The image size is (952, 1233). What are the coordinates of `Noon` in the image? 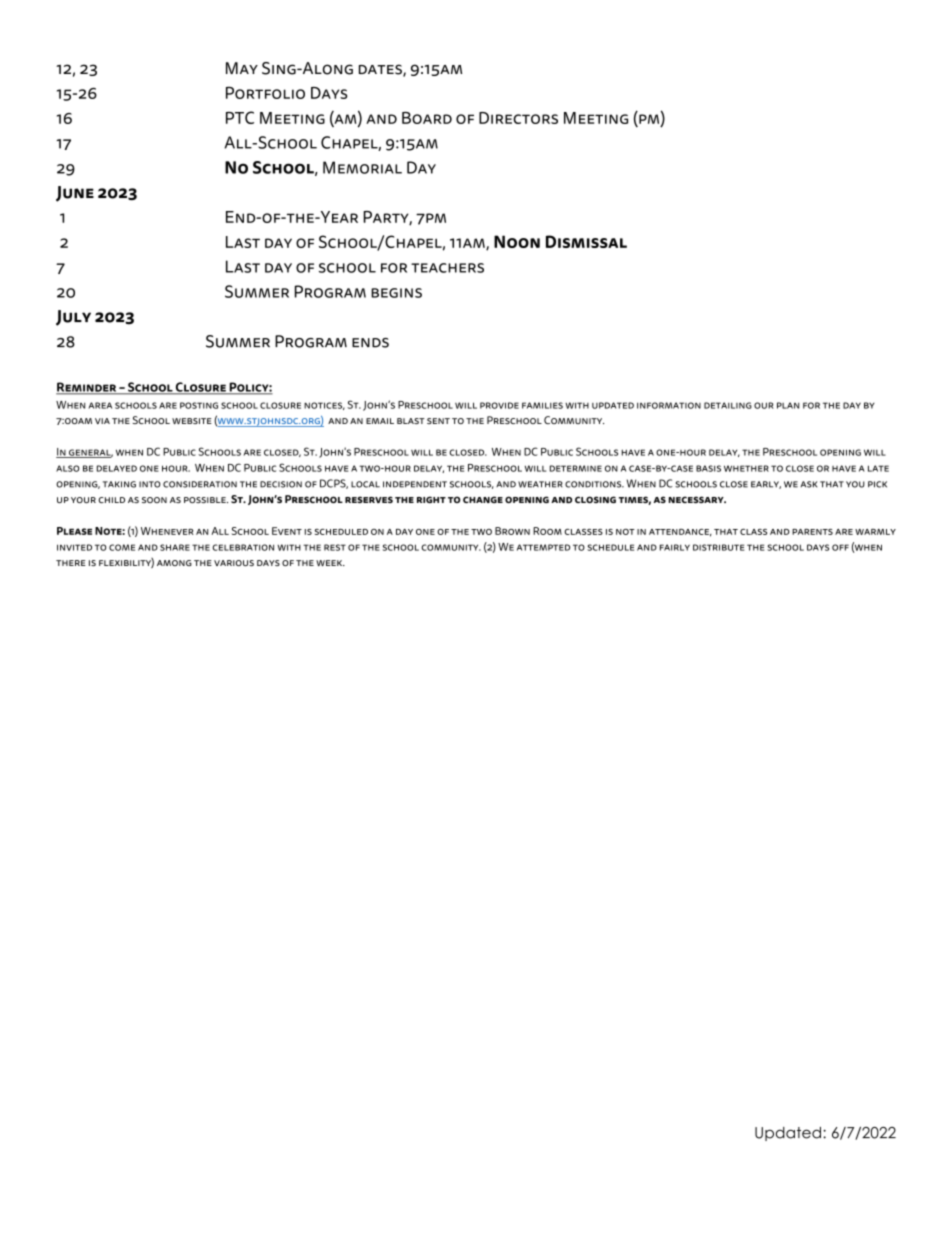 It's located at (517, 241).
